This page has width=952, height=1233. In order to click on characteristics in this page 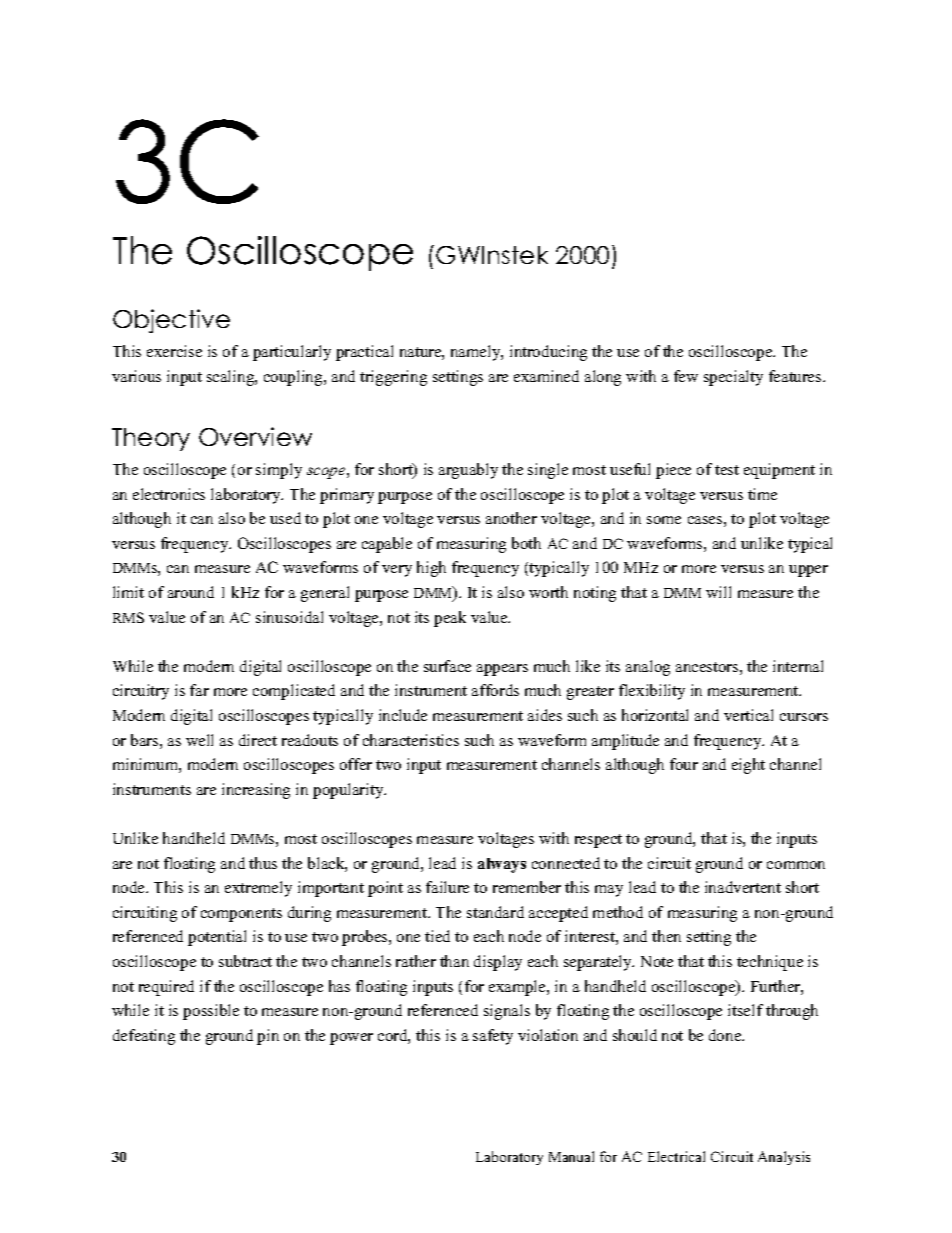, I will do `click(411, 740)`.
